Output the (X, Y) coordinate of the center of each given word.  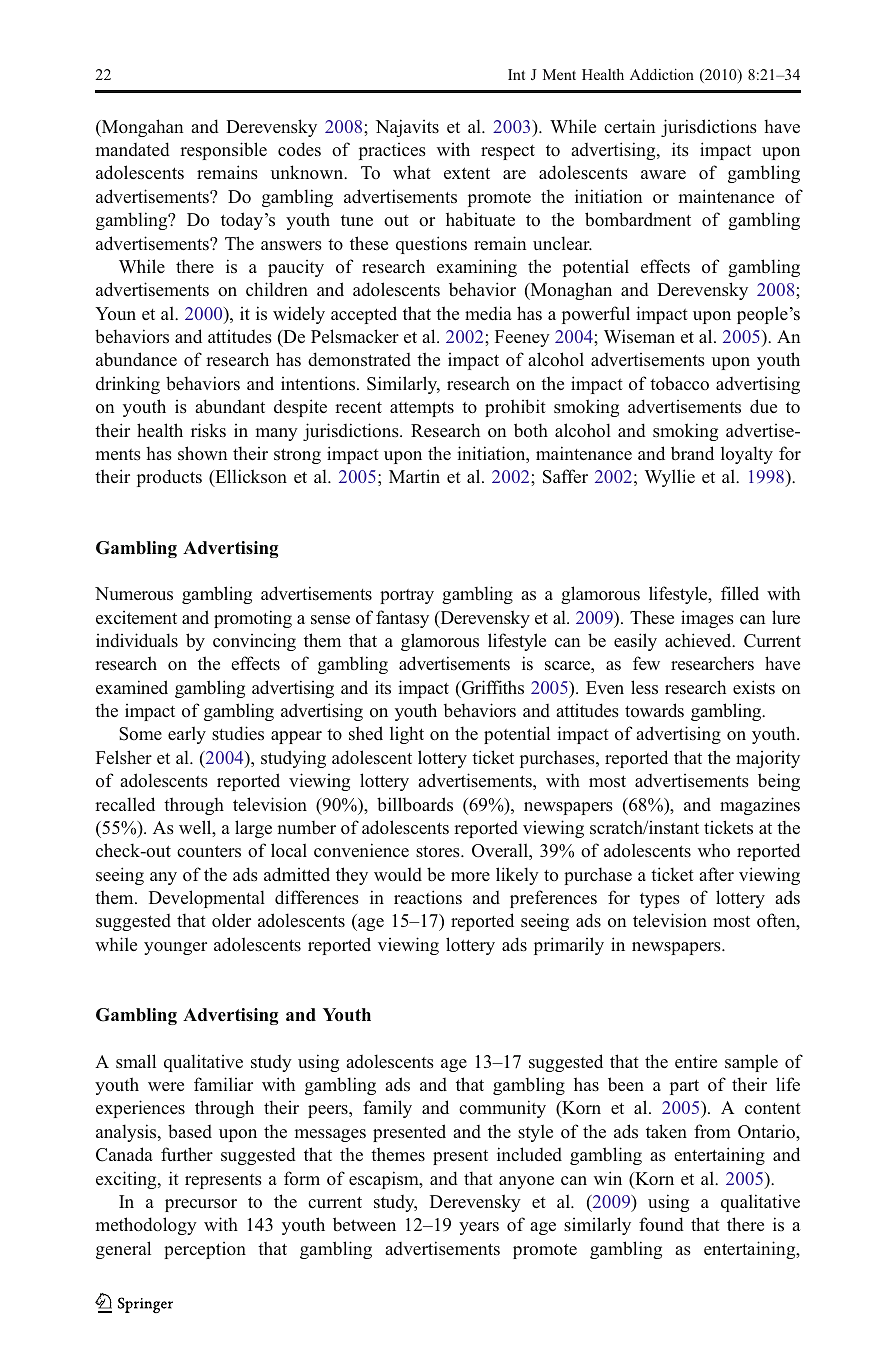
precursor (201, 1205)
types (660, 900)
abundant (230, 406)
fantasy (402, 619)
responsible (223, 151)
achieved (699, 640)
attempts (422, 409)
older (231, 920)
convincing (254, 642)
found (661, 1224)
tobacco (679, 383)
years (479, 1228)
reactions (428, 897)
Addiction (662, 74)
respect (508, 152)
